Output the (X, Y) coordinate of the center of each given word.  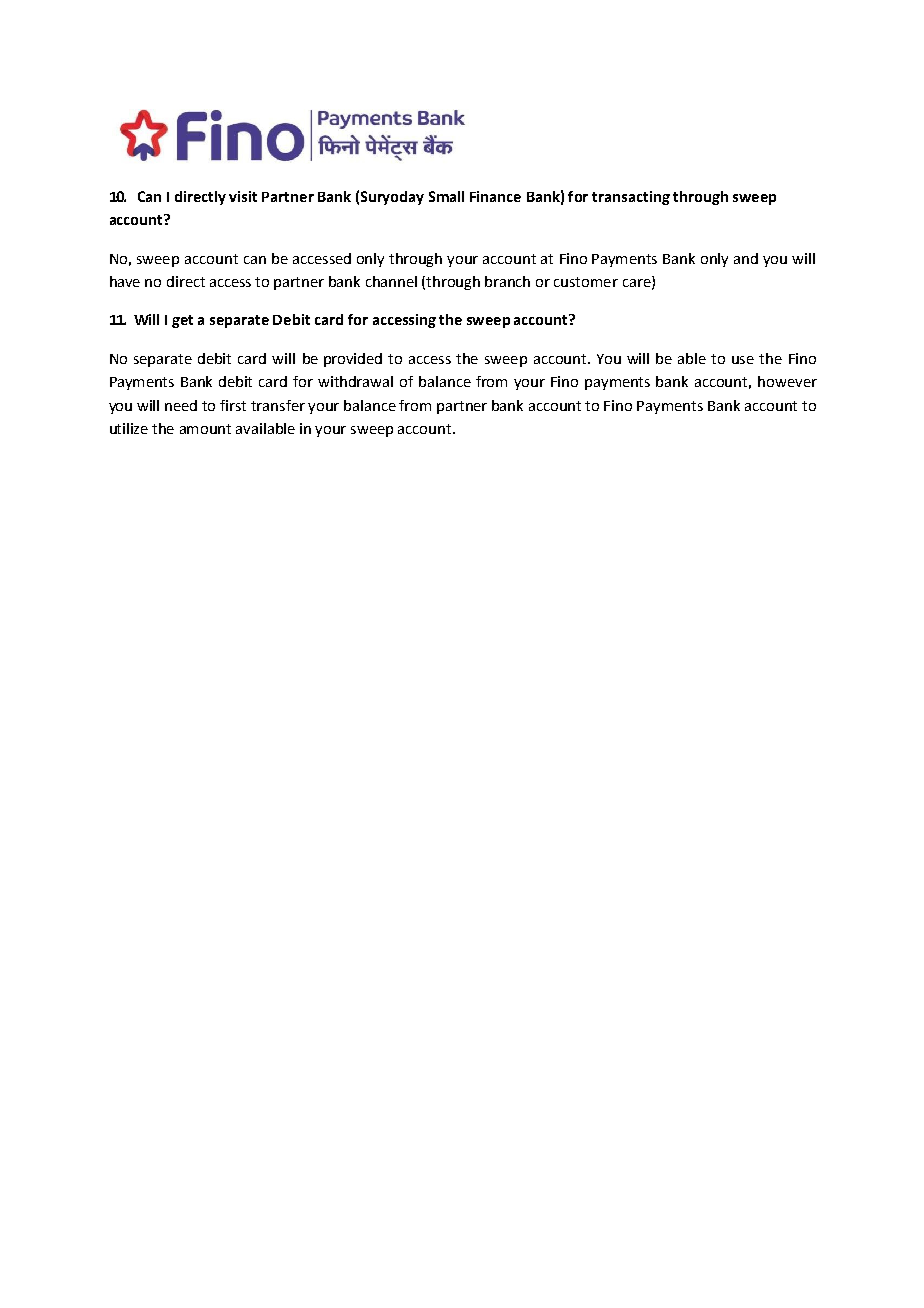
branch (507, 281)
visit (243, 196)
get (182, 321)
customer (586, 282)
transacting (631, 198)
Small (446, 196)
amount (205, 429)
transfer (278, 405)
